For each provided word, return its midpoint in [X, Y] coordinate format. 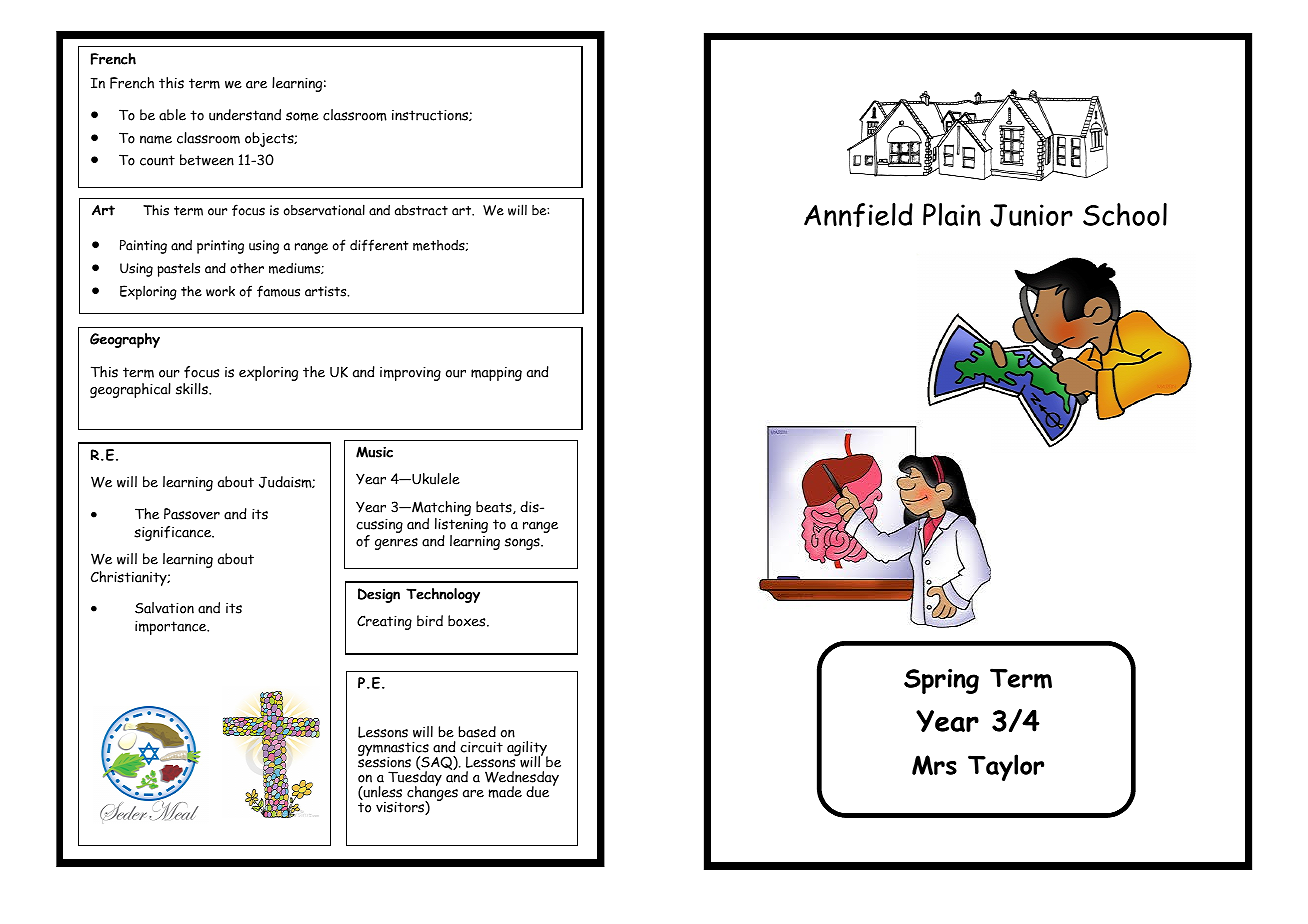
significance [174, 533]
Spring [941, 681]
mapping [496, 374]
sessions [384, 761]
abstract [421, 210]
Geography [125, 340]
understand [245, 115]
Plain [952, 214]
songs [523, 544]
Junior [1031, 215]
